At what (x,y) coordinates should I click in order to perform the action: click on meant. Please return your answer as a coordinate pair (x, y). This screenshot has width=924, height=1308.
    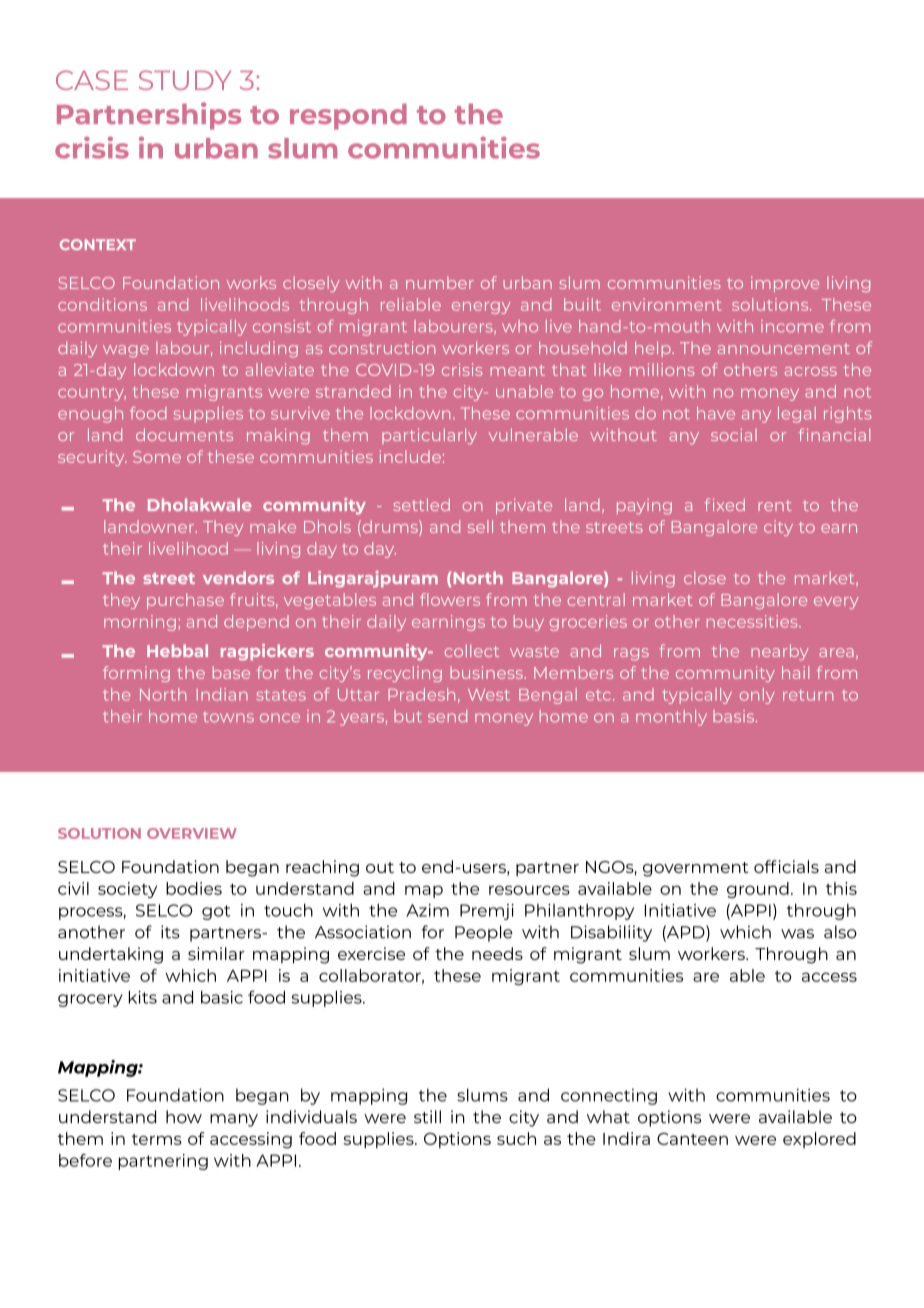
    Looking at the image, I should click on (518, 370).
